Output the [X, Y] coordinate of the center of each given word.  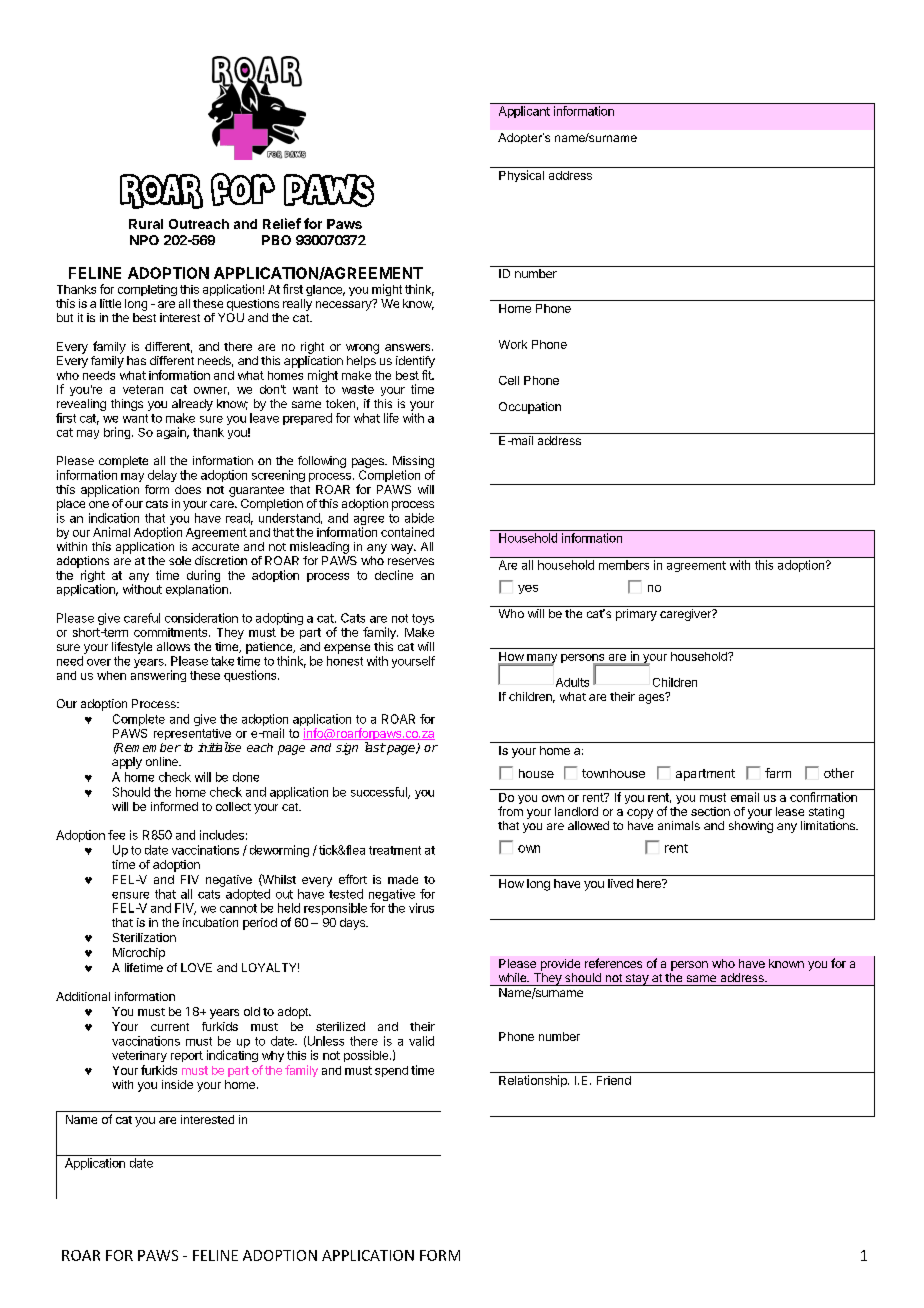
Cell [509, 380]
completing [147, 290]
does [188, 489]
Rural [146, 224]
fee [116, 835]
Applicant [524, 112]
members [624, 565]
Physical [521, 176]
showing [751, 827]
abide [419, 518]
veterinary [139, 1056]
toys [423, 619]
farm [778, 773]
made [403, 879]
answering [158, 676]
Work [513, 344]
